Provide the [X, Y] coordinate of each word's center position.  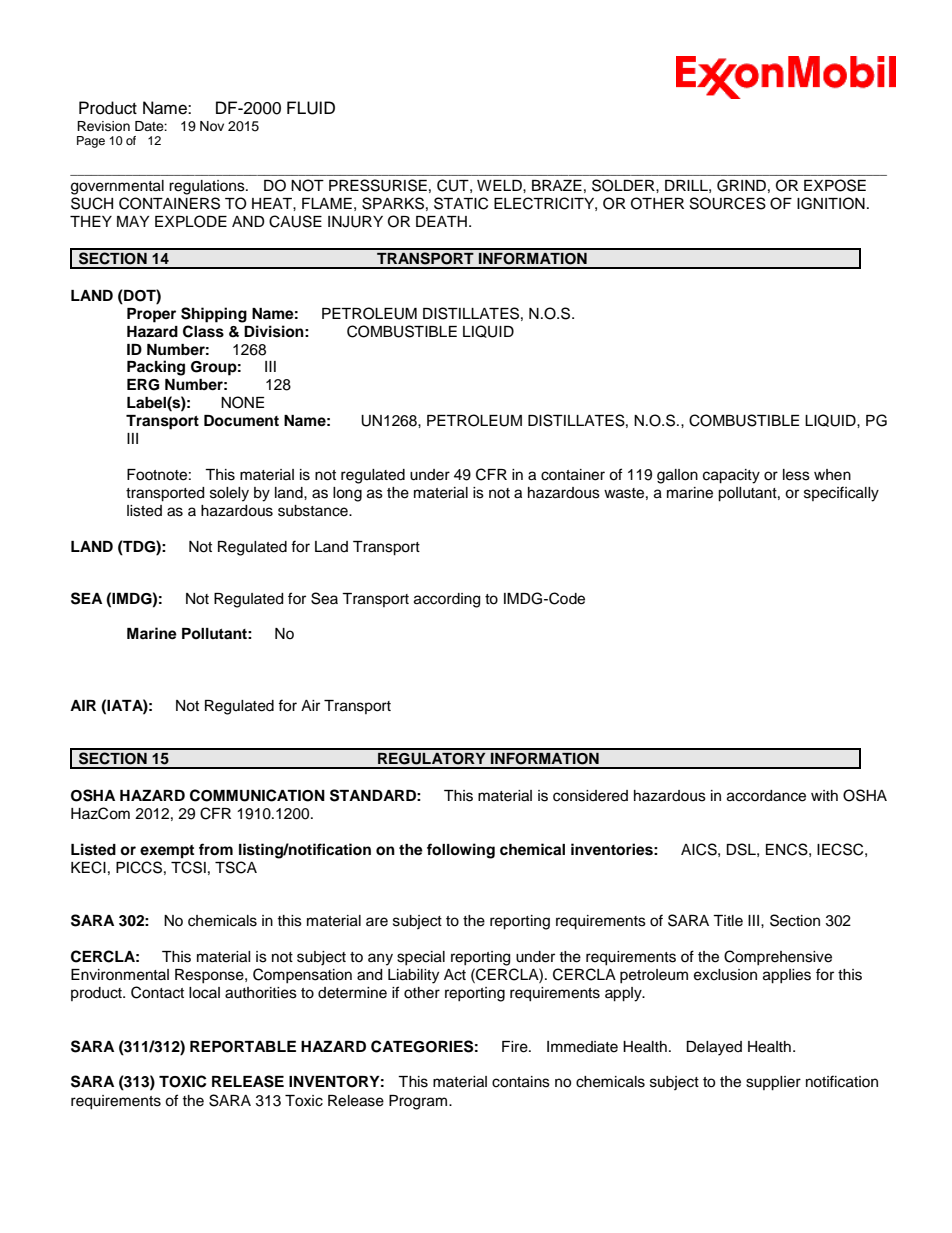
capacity [731, 476]
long [347, 494]
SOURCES [728, 203]
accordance [766, 796]
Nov [212, 126]
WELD [500, 185]
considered [590, 796]
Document [241, 421]
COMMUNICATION [257, 795]
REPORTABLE [243, 1047]
